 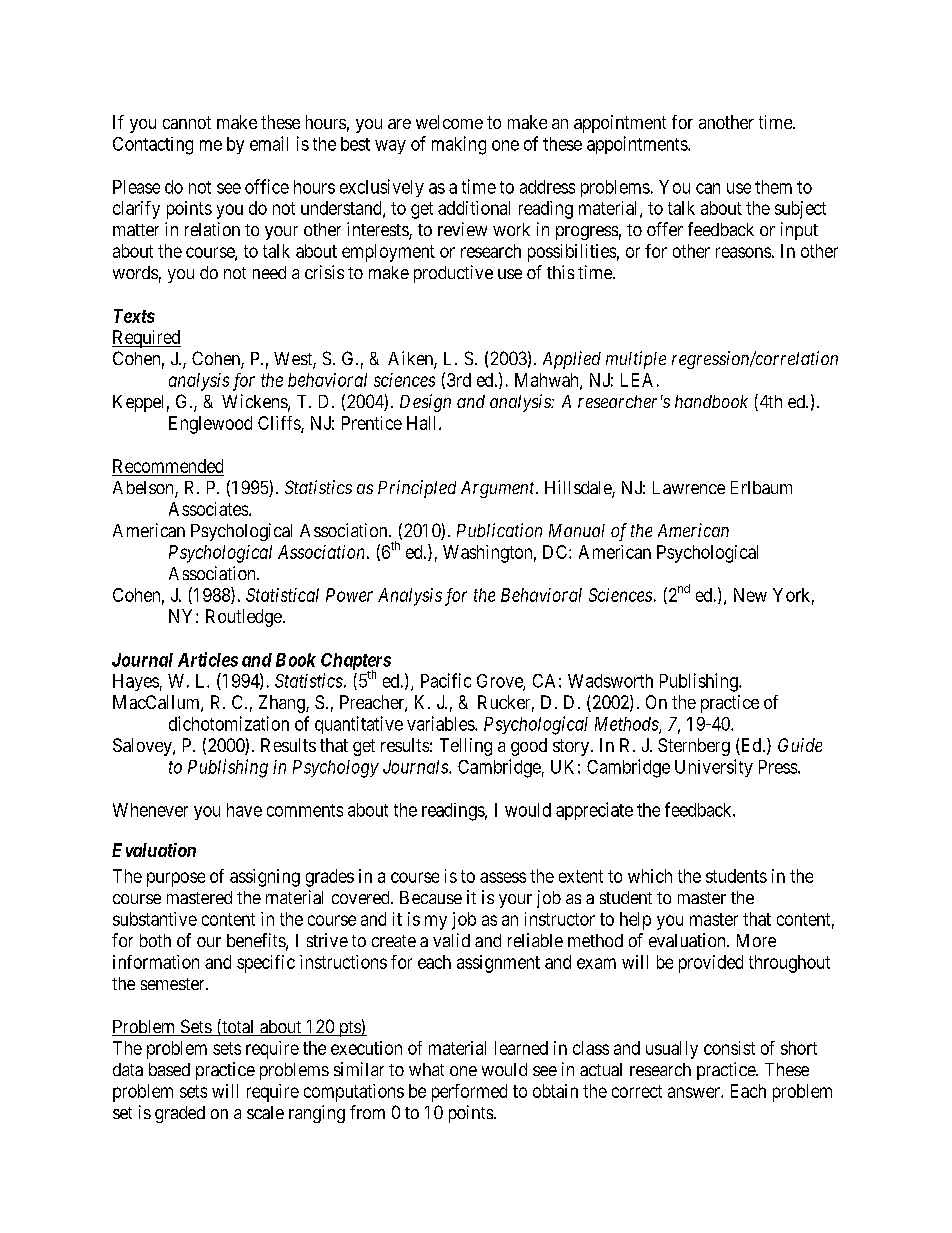 What do you see at coordinates (169, 1069) in the document?
I see `based` at bounding box center [169, 1069].
